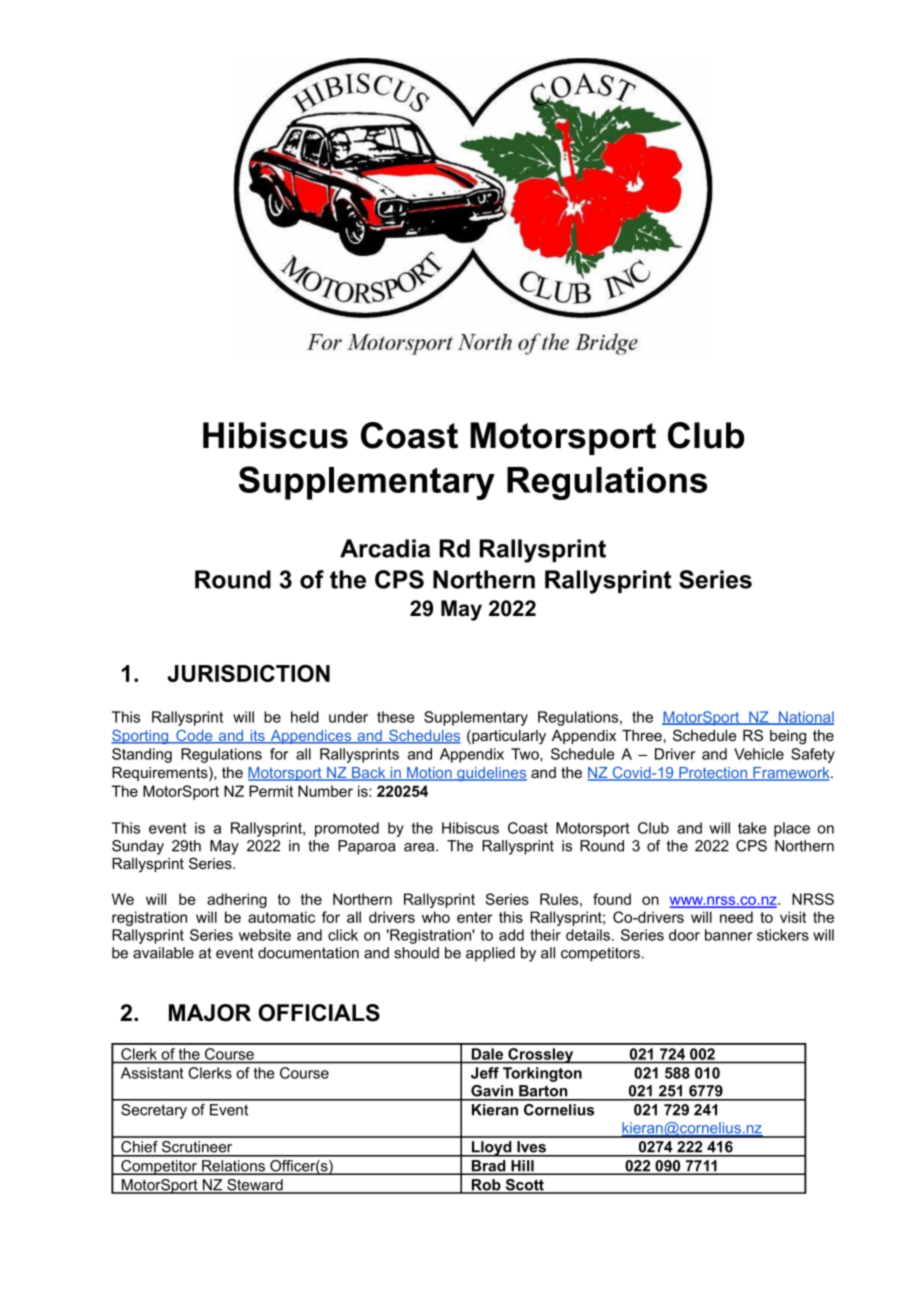  Describe the element at coordinates (788, 737) in the image. I see `being` at that location.
